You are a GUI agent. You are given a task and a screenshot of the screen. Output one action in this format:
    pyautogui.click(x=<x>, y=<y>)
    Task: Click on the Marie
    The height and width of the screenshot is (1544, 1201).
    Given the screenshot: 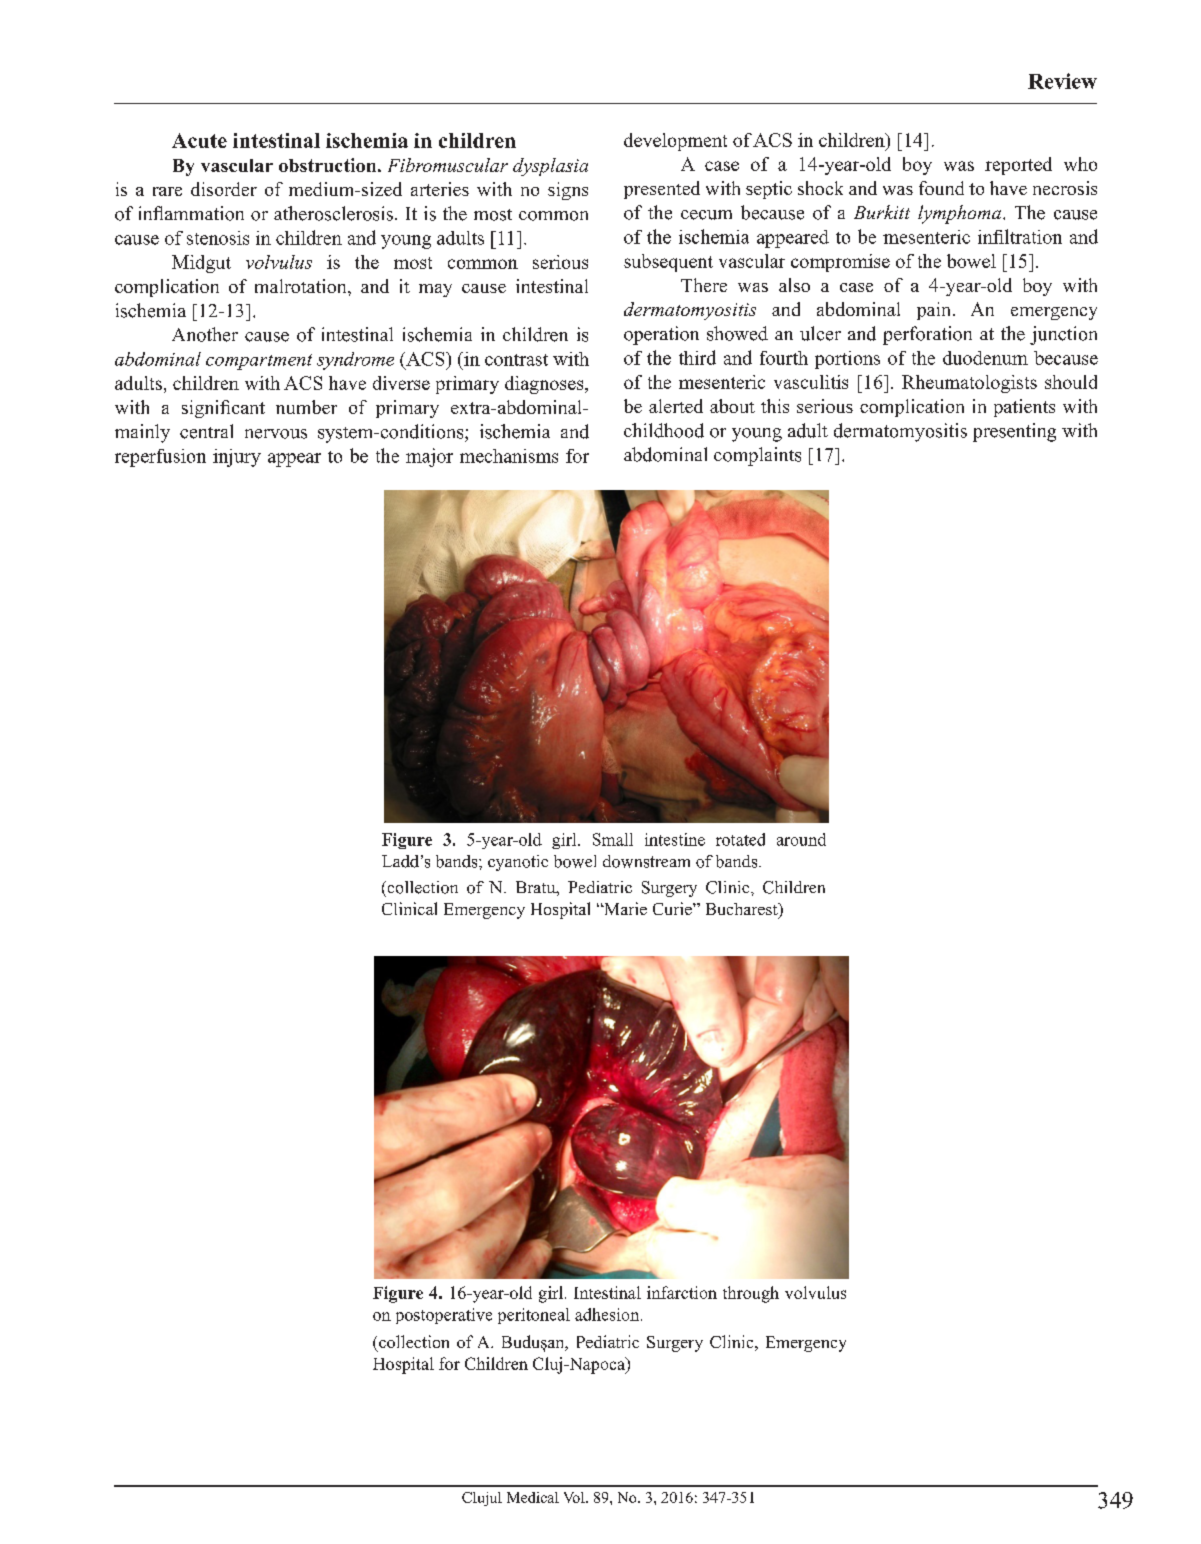 What is the action you would take?
    pyautogui.click(x=624, y=908)
